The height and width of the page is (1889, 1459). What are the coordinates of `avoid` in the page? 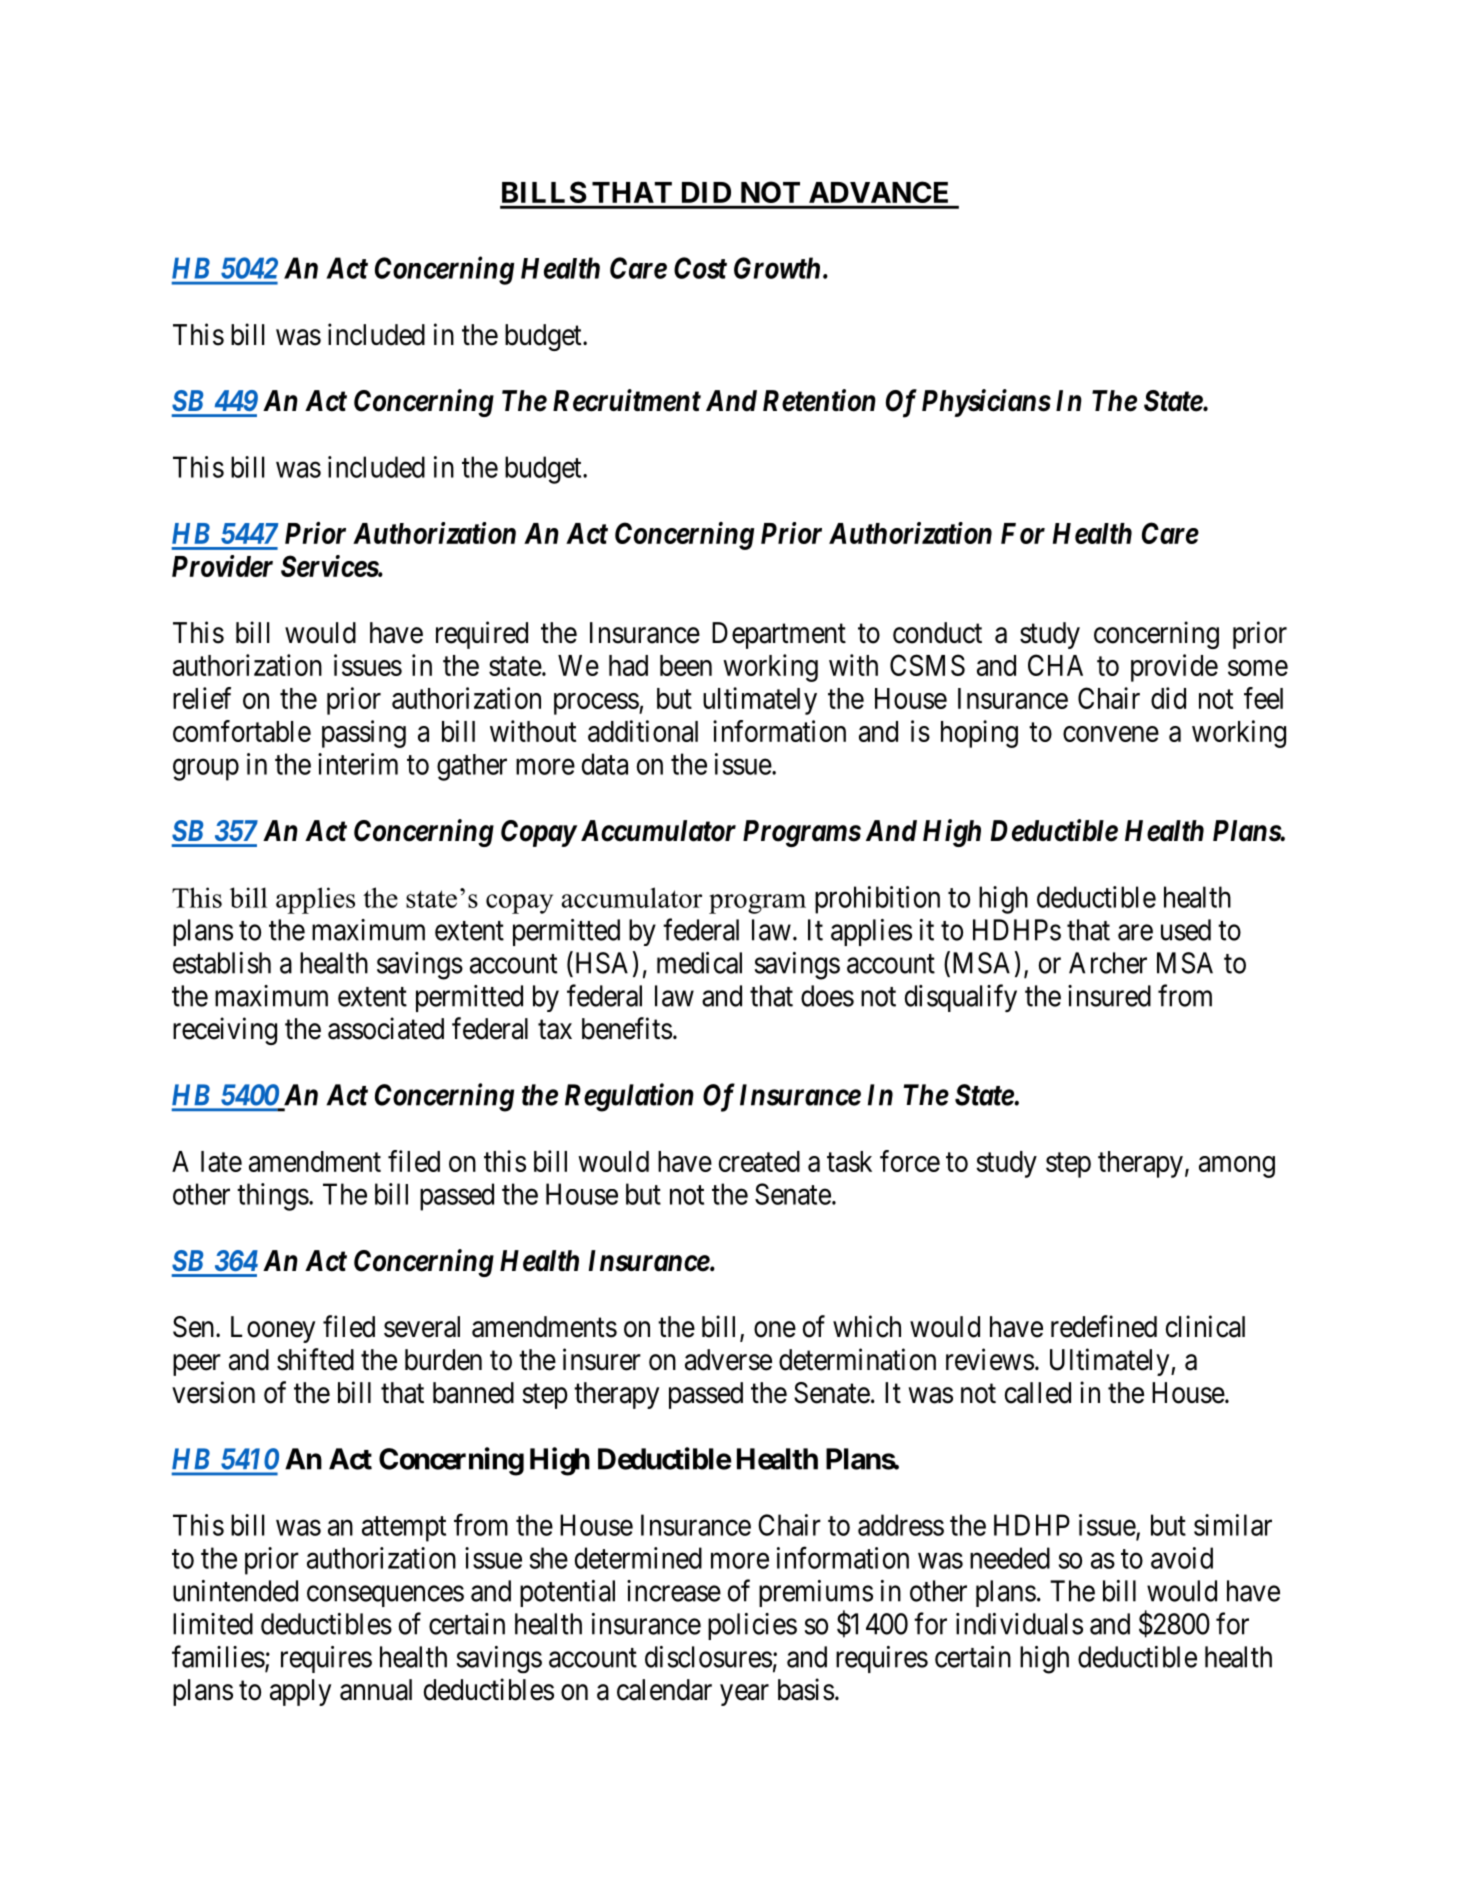 It's located at (1182, 1558).
